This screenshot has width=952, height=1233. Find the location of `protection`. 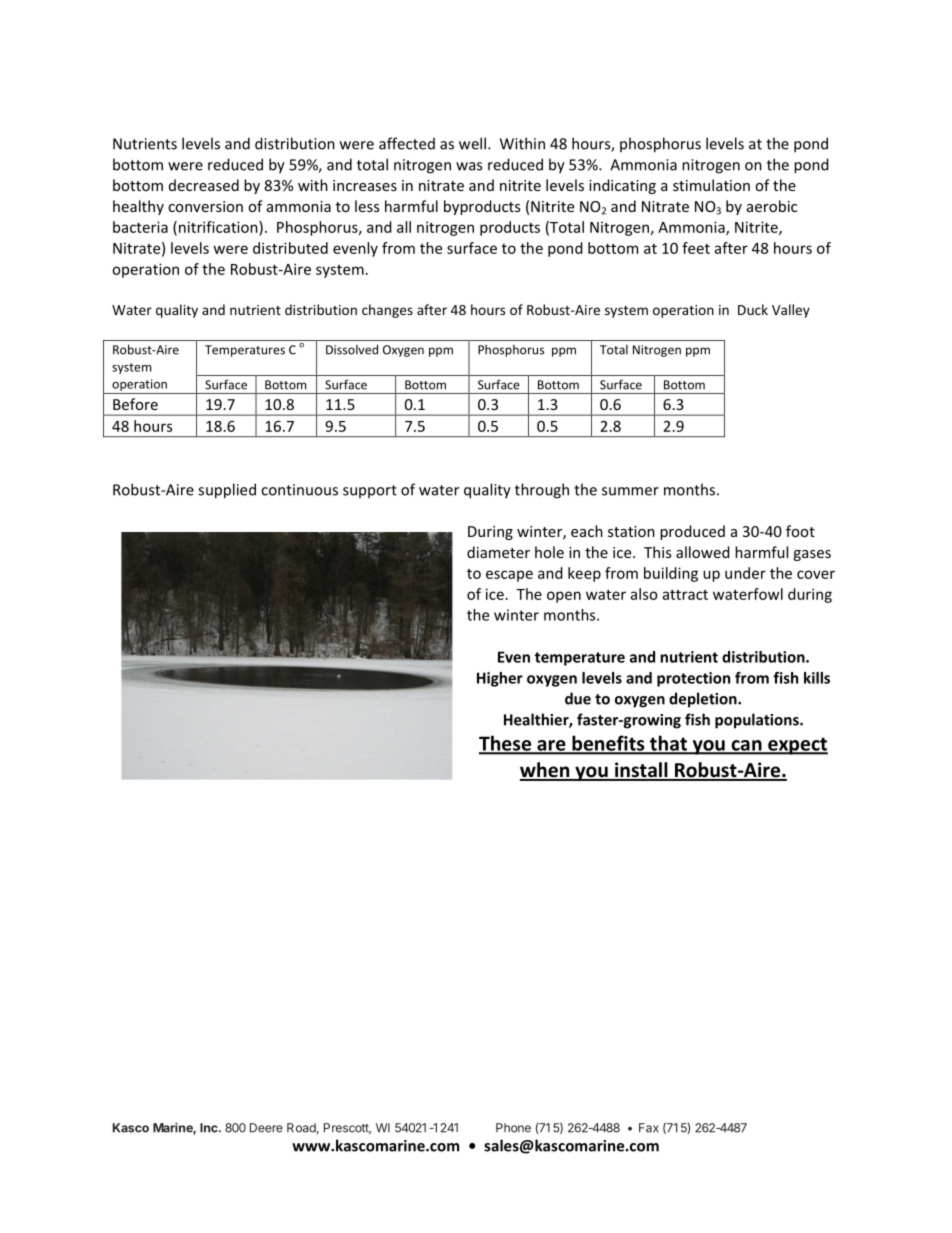

protection is located at coordinates (693, 679).
